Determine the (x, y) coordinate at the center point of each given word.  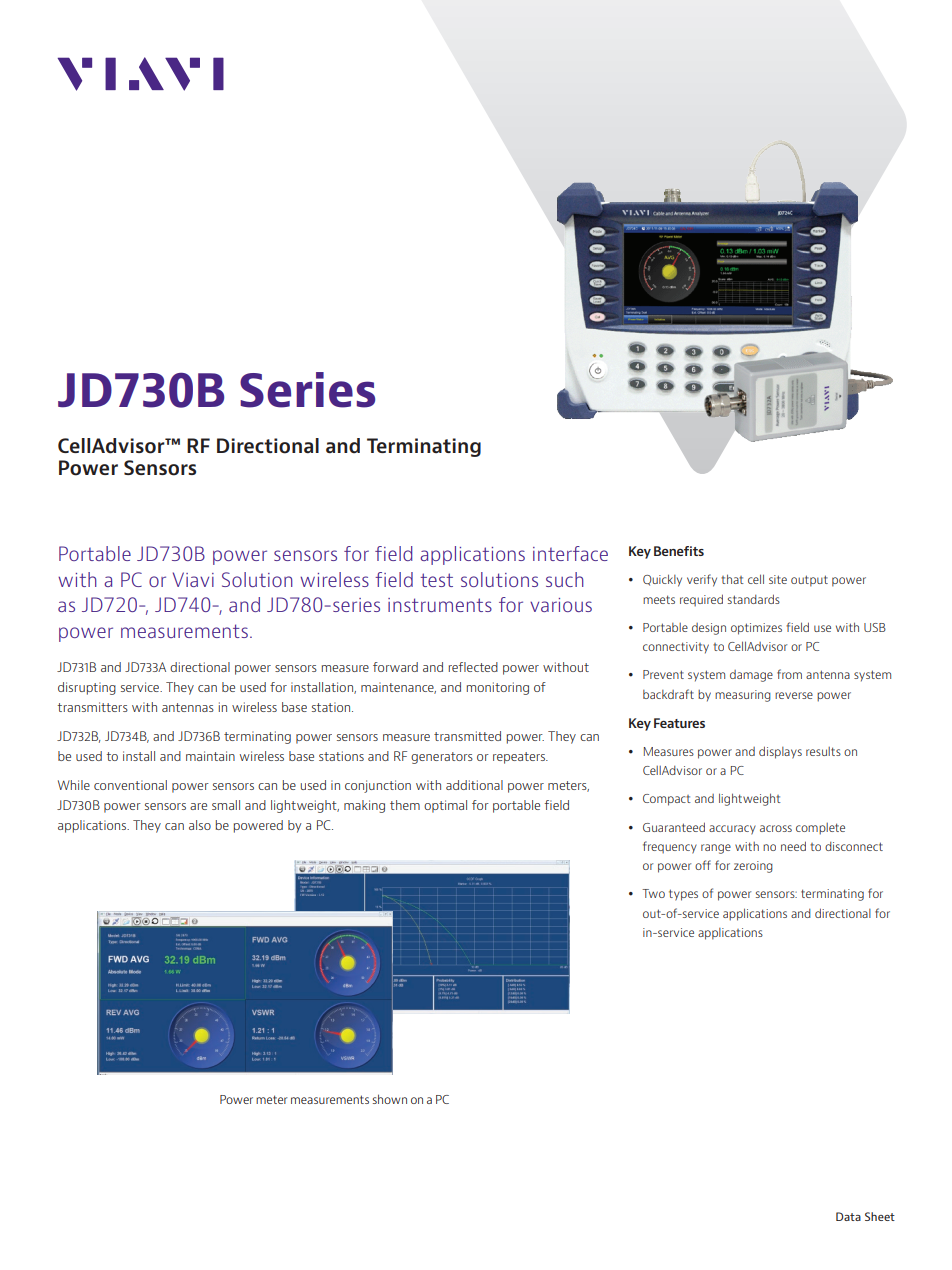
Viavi (193, 579)
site (778, 579)
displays (780, 752)
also (200, 825)
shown (390, 1099)
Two (653, 893)
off (703, 865)
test (436, 580)
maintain (210, 756)
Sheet (880, 1216)
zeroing (753, 867)
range (716, 849)
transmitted (467, 736)
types (683, 895)
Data (848, 1216)
